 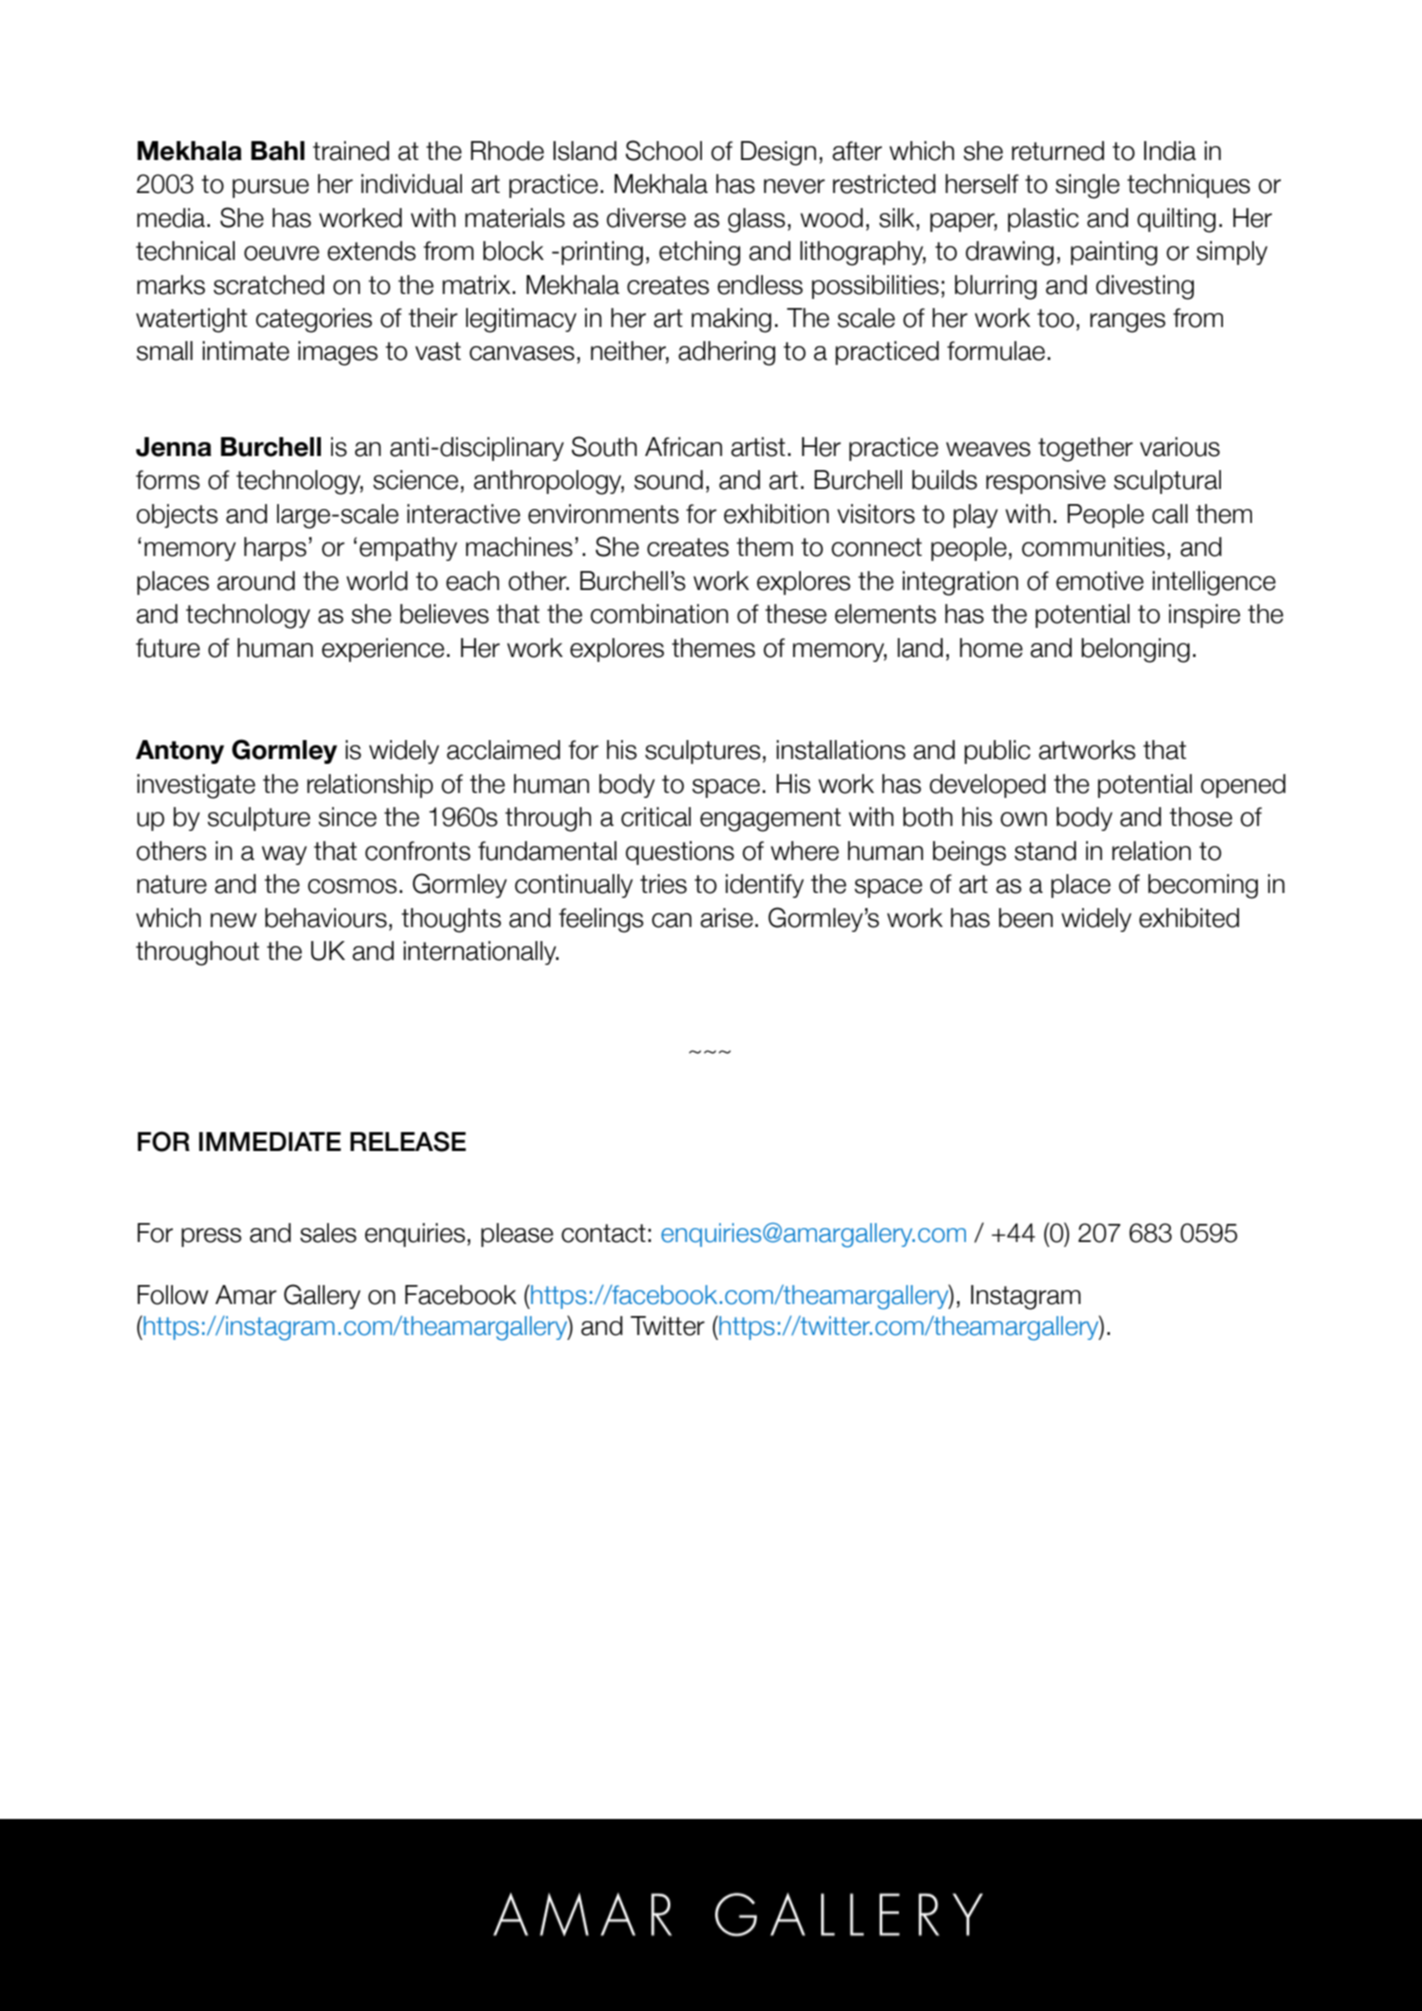 I want to click on Antony, so click(x=180, y=752).
